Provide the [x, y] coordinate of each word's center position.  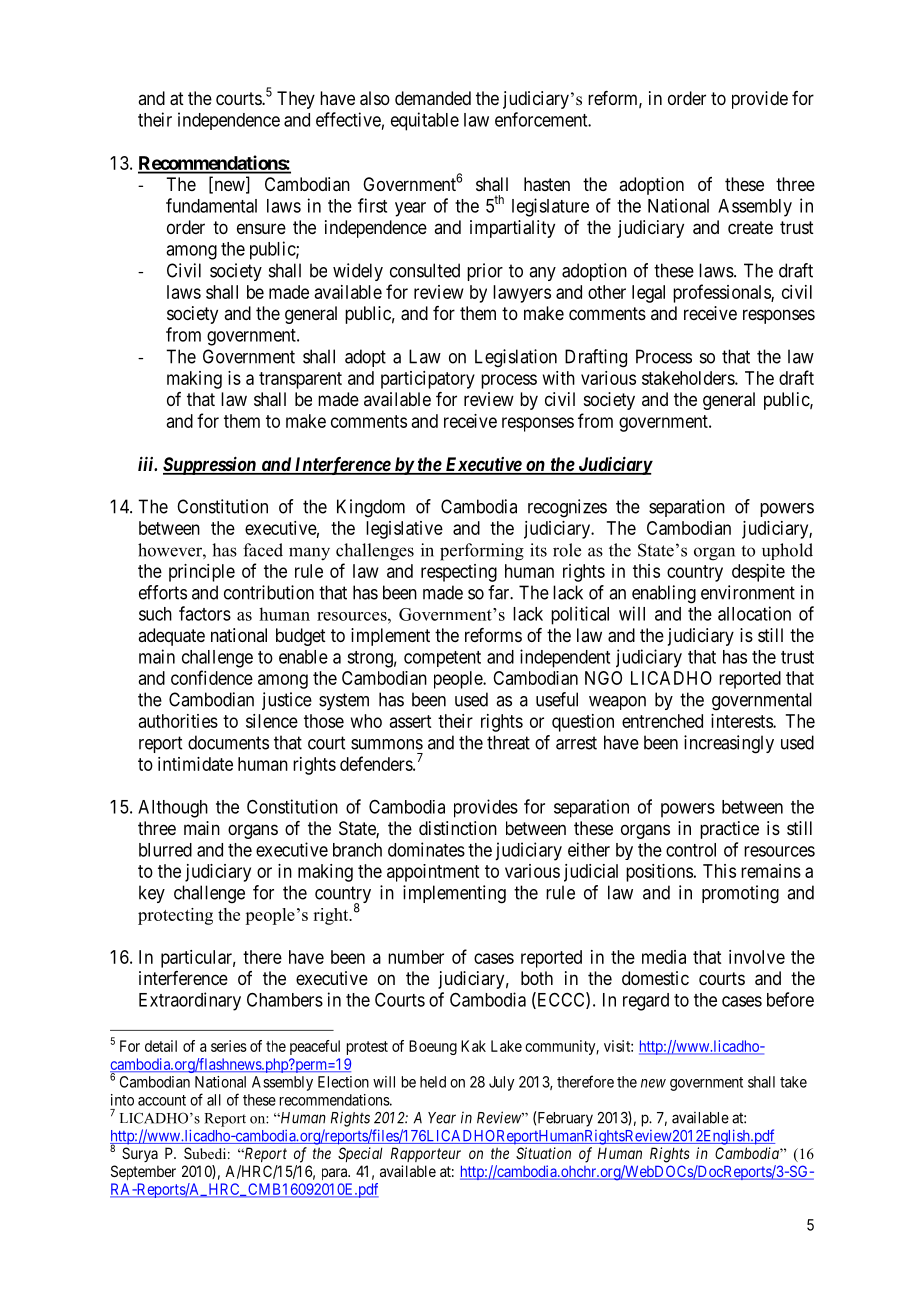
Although [173, 809]
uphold [787, 551]
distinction [458, 828]
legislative [404, 530]
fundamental [211, 205]
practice [729, 830]
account [162, 1100]
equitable [425, 121]
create [750, 228]
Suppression [210, 465]
